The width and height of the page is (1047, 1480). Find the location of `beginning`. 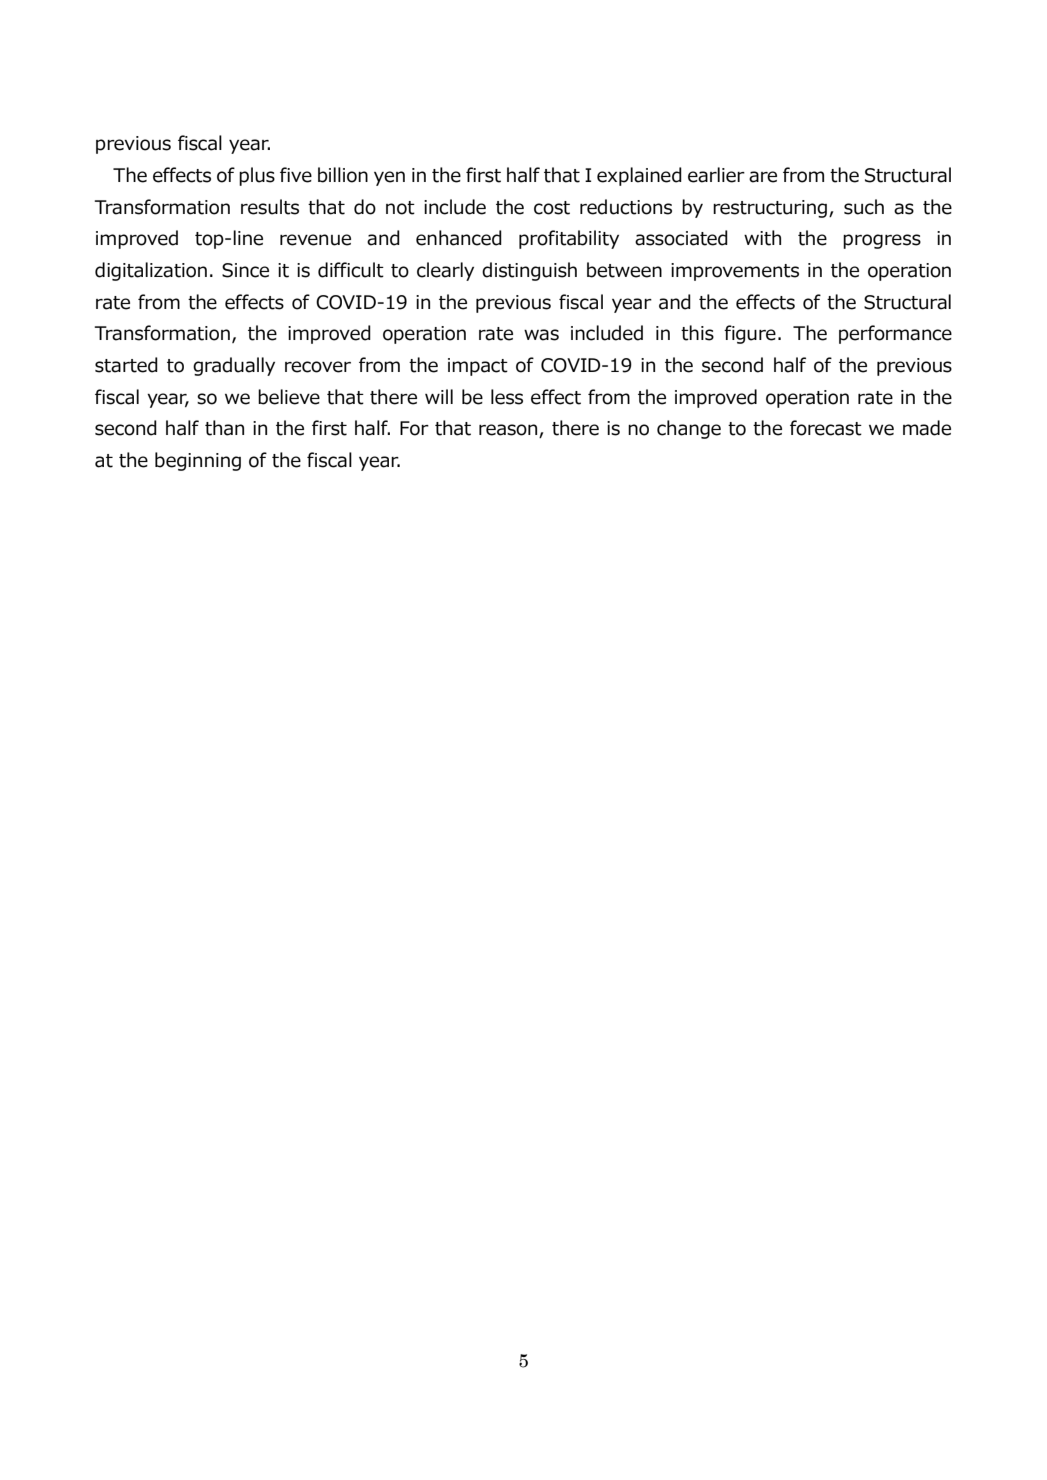

beginning is located at coordinates (198, 461).
